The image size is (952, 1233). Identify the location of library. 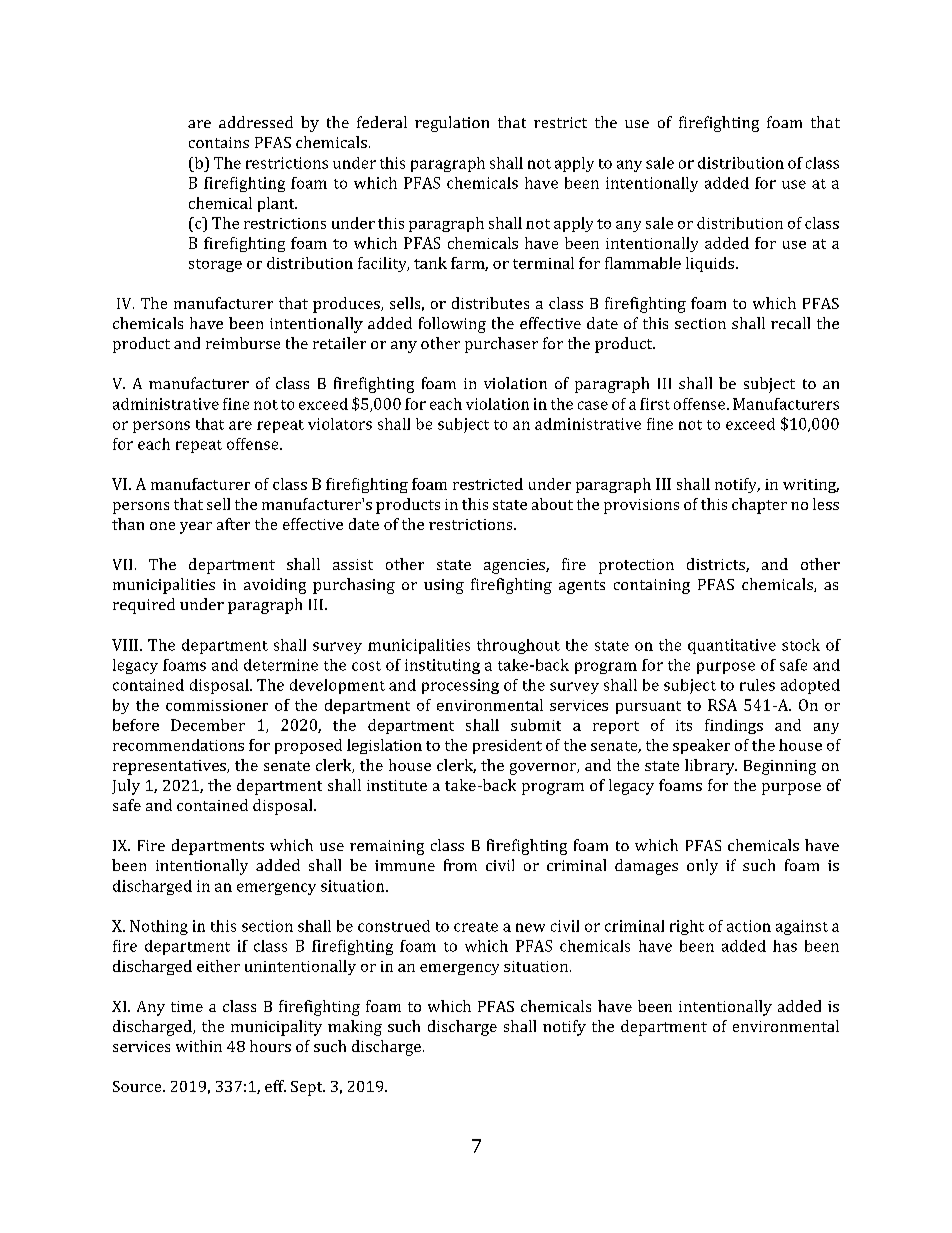
(711, 767).
